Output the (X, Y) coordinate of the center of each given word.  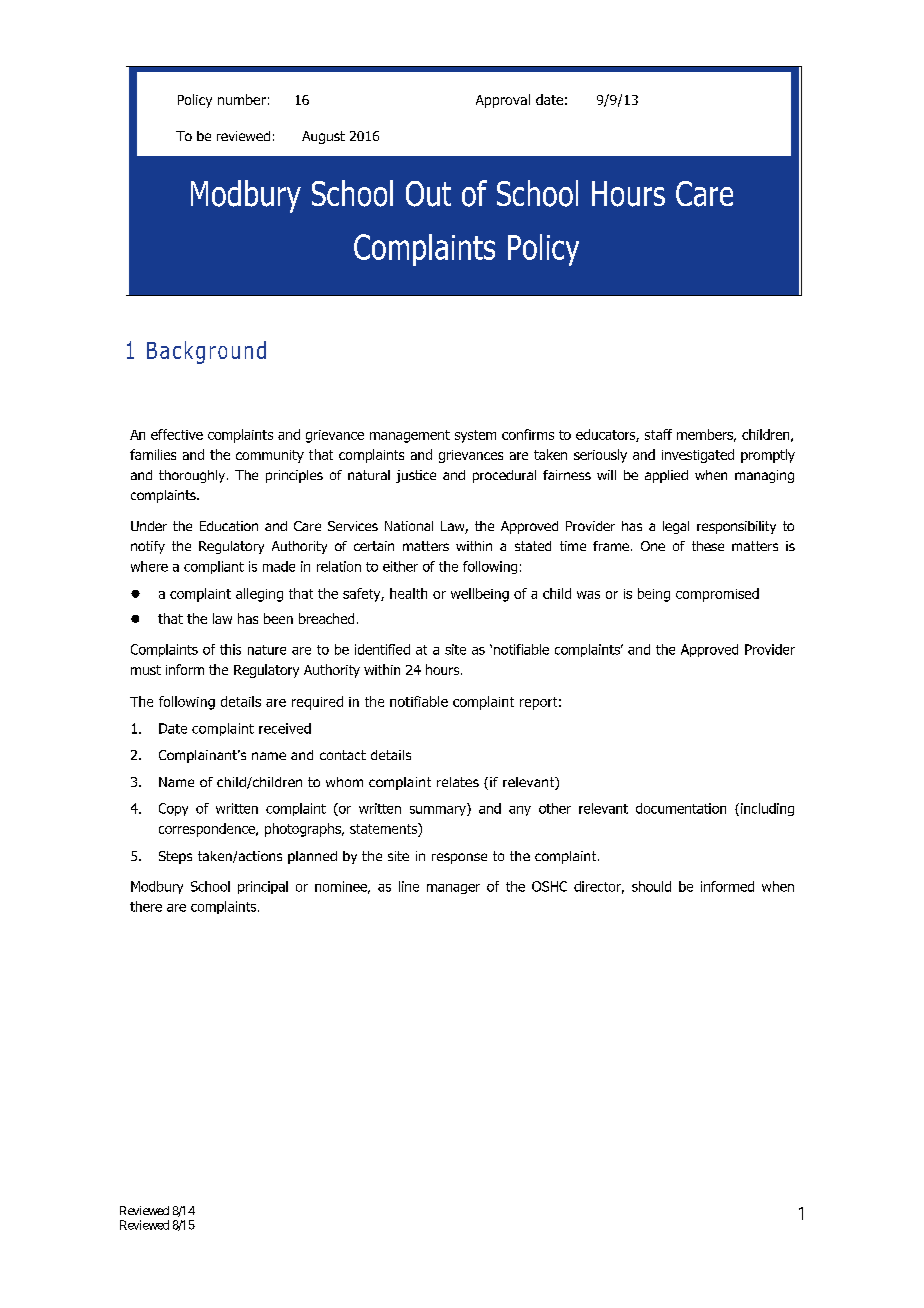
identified (382, 649)
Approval (503, 101)
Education (229, 526)
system (475, 436)
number (242, 99)
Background (206, 352)
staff (658, 434)
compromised (717, 595)
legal (676, 527)
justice (416, 476)
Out (428, 194)
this (230, 649)
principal (263, 887)
